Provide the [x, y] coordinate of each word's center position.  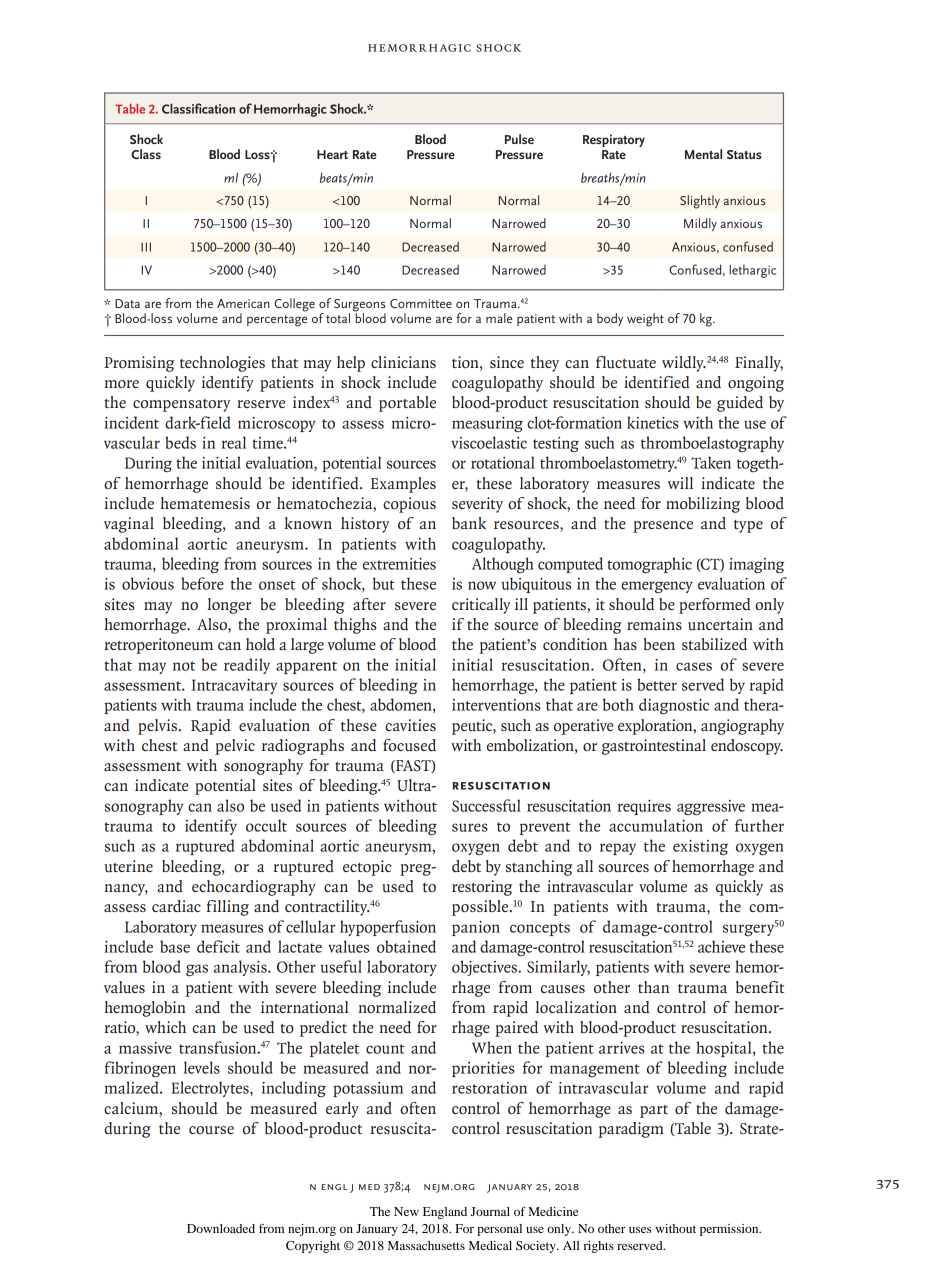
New [406, 1211]
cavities [410, 725]
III [146, 247]
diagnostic [674, 706]
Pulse [519, 139]
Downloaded [221, 1228]
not [184, 666]
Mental [703, 154]
